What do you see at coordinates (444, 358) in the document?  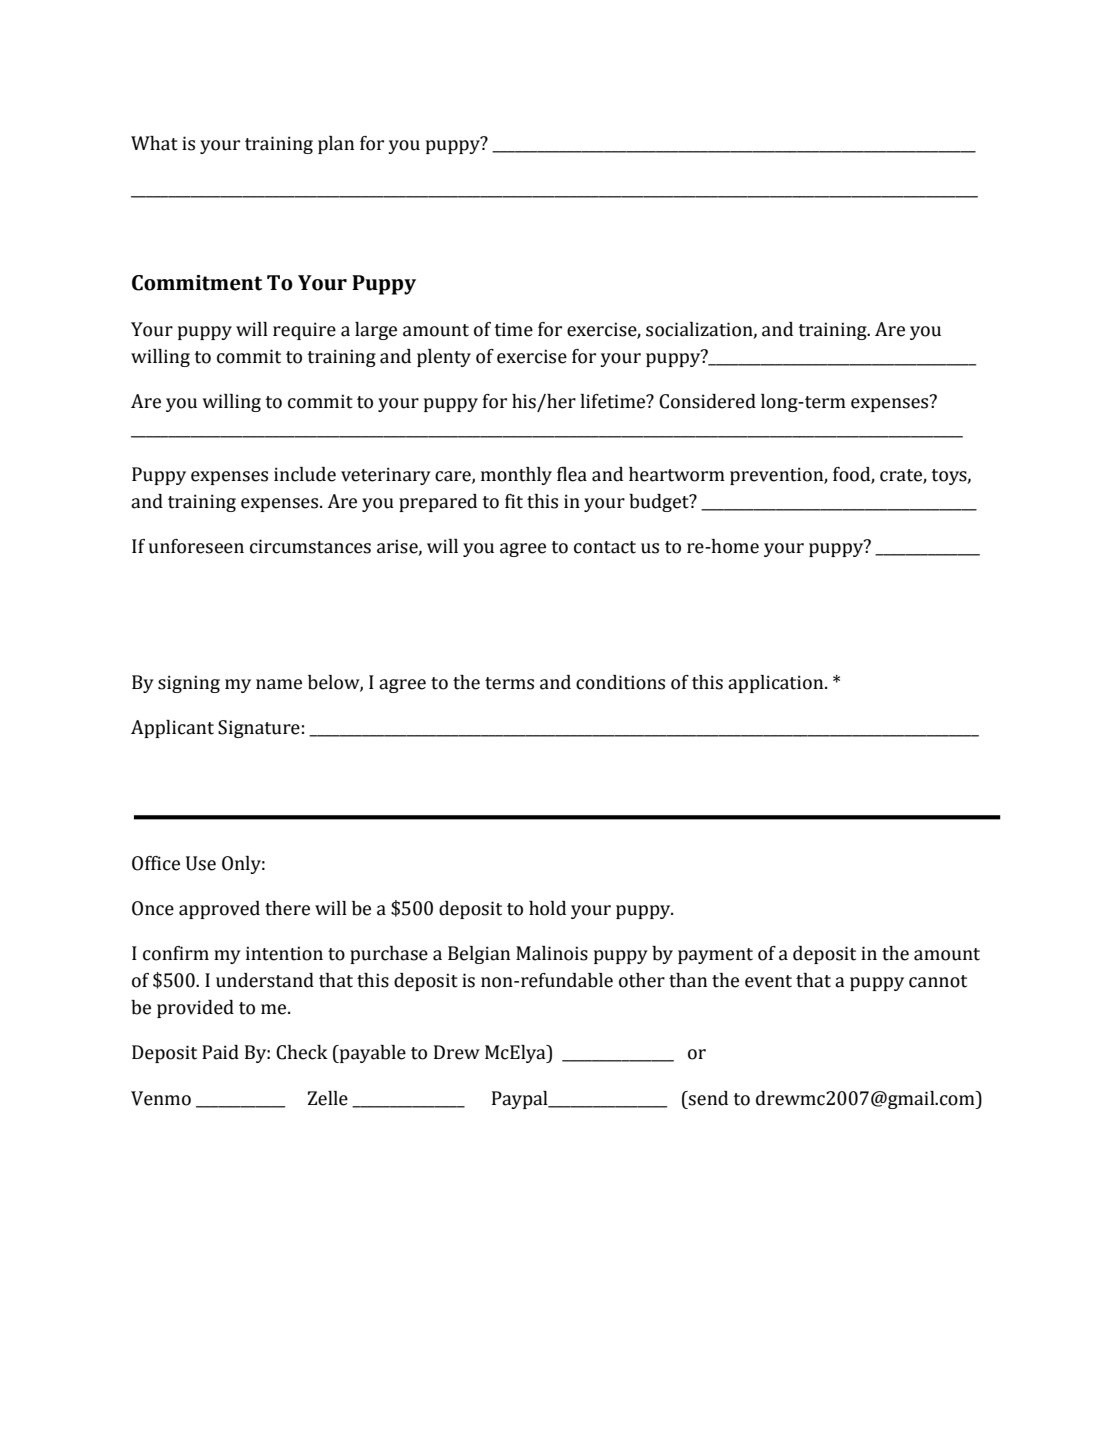 I see `plenty` at bounding box center [444, 358].
